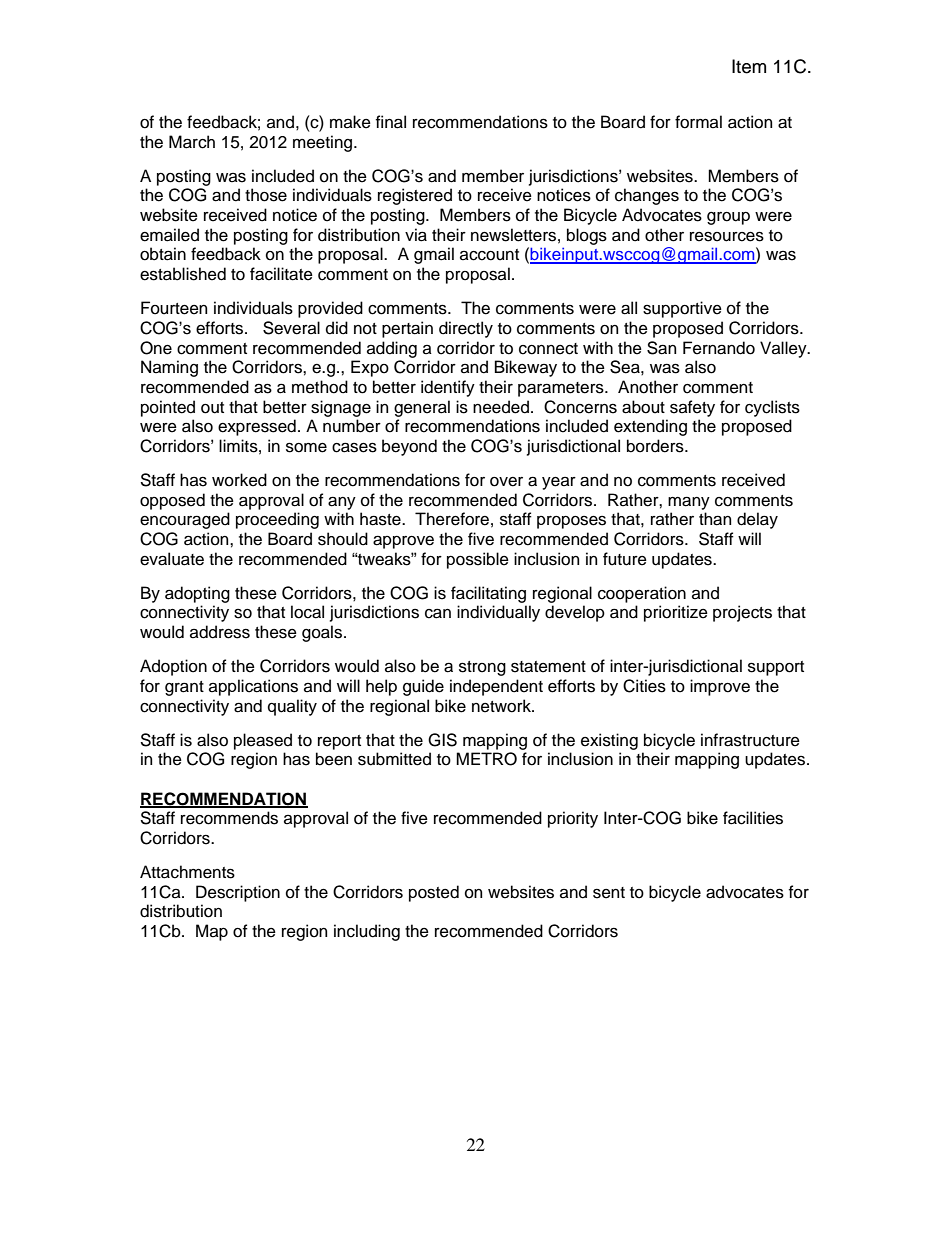  Describe the element at coordinates (192, 142) in the screenshot. I see `March` at that location.
